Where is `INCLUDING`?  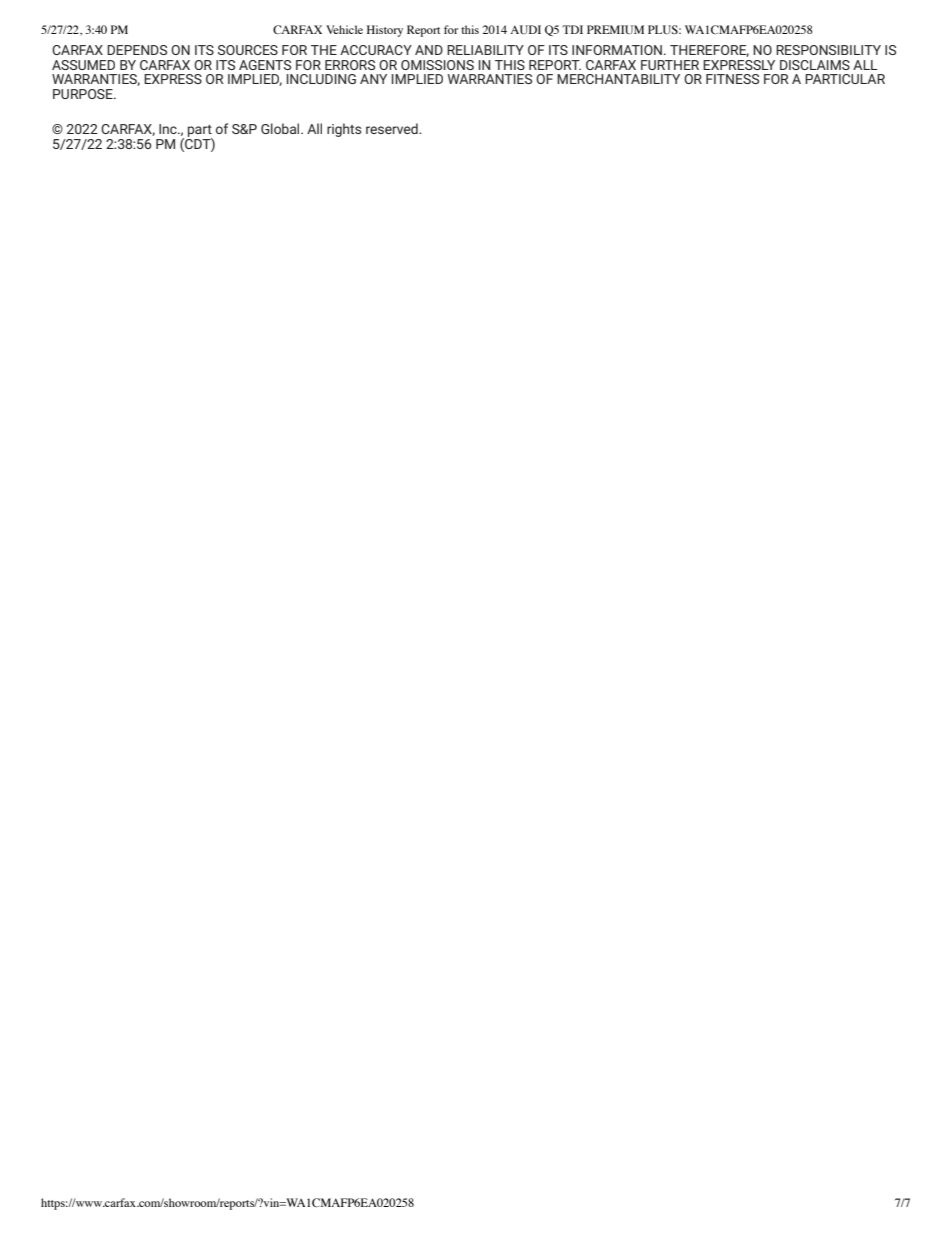 INCLUDING is located at coordinates (321, 79).
